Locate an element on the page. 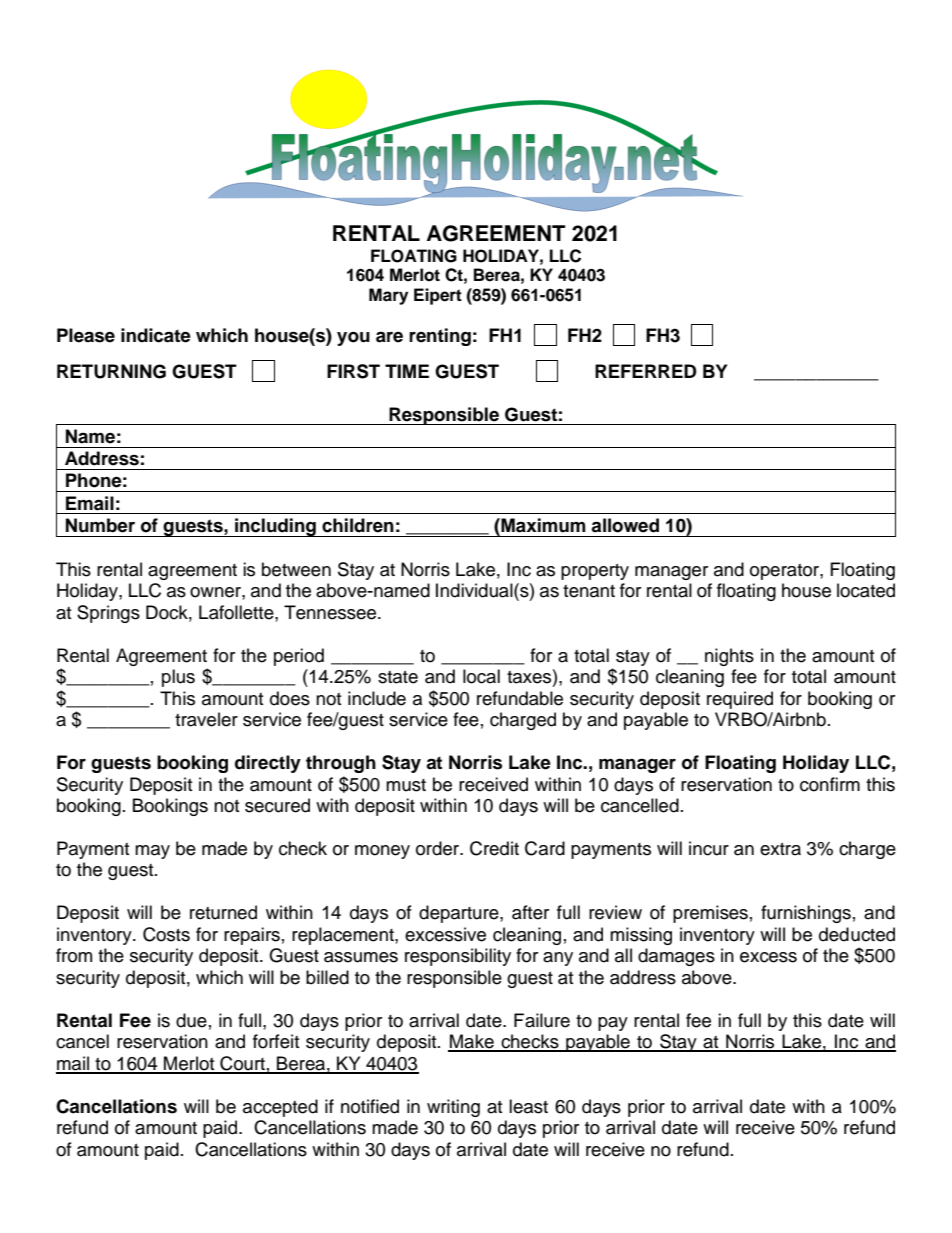 This page has width=952, height=1233. renting is located at coordinates (440, 337).
